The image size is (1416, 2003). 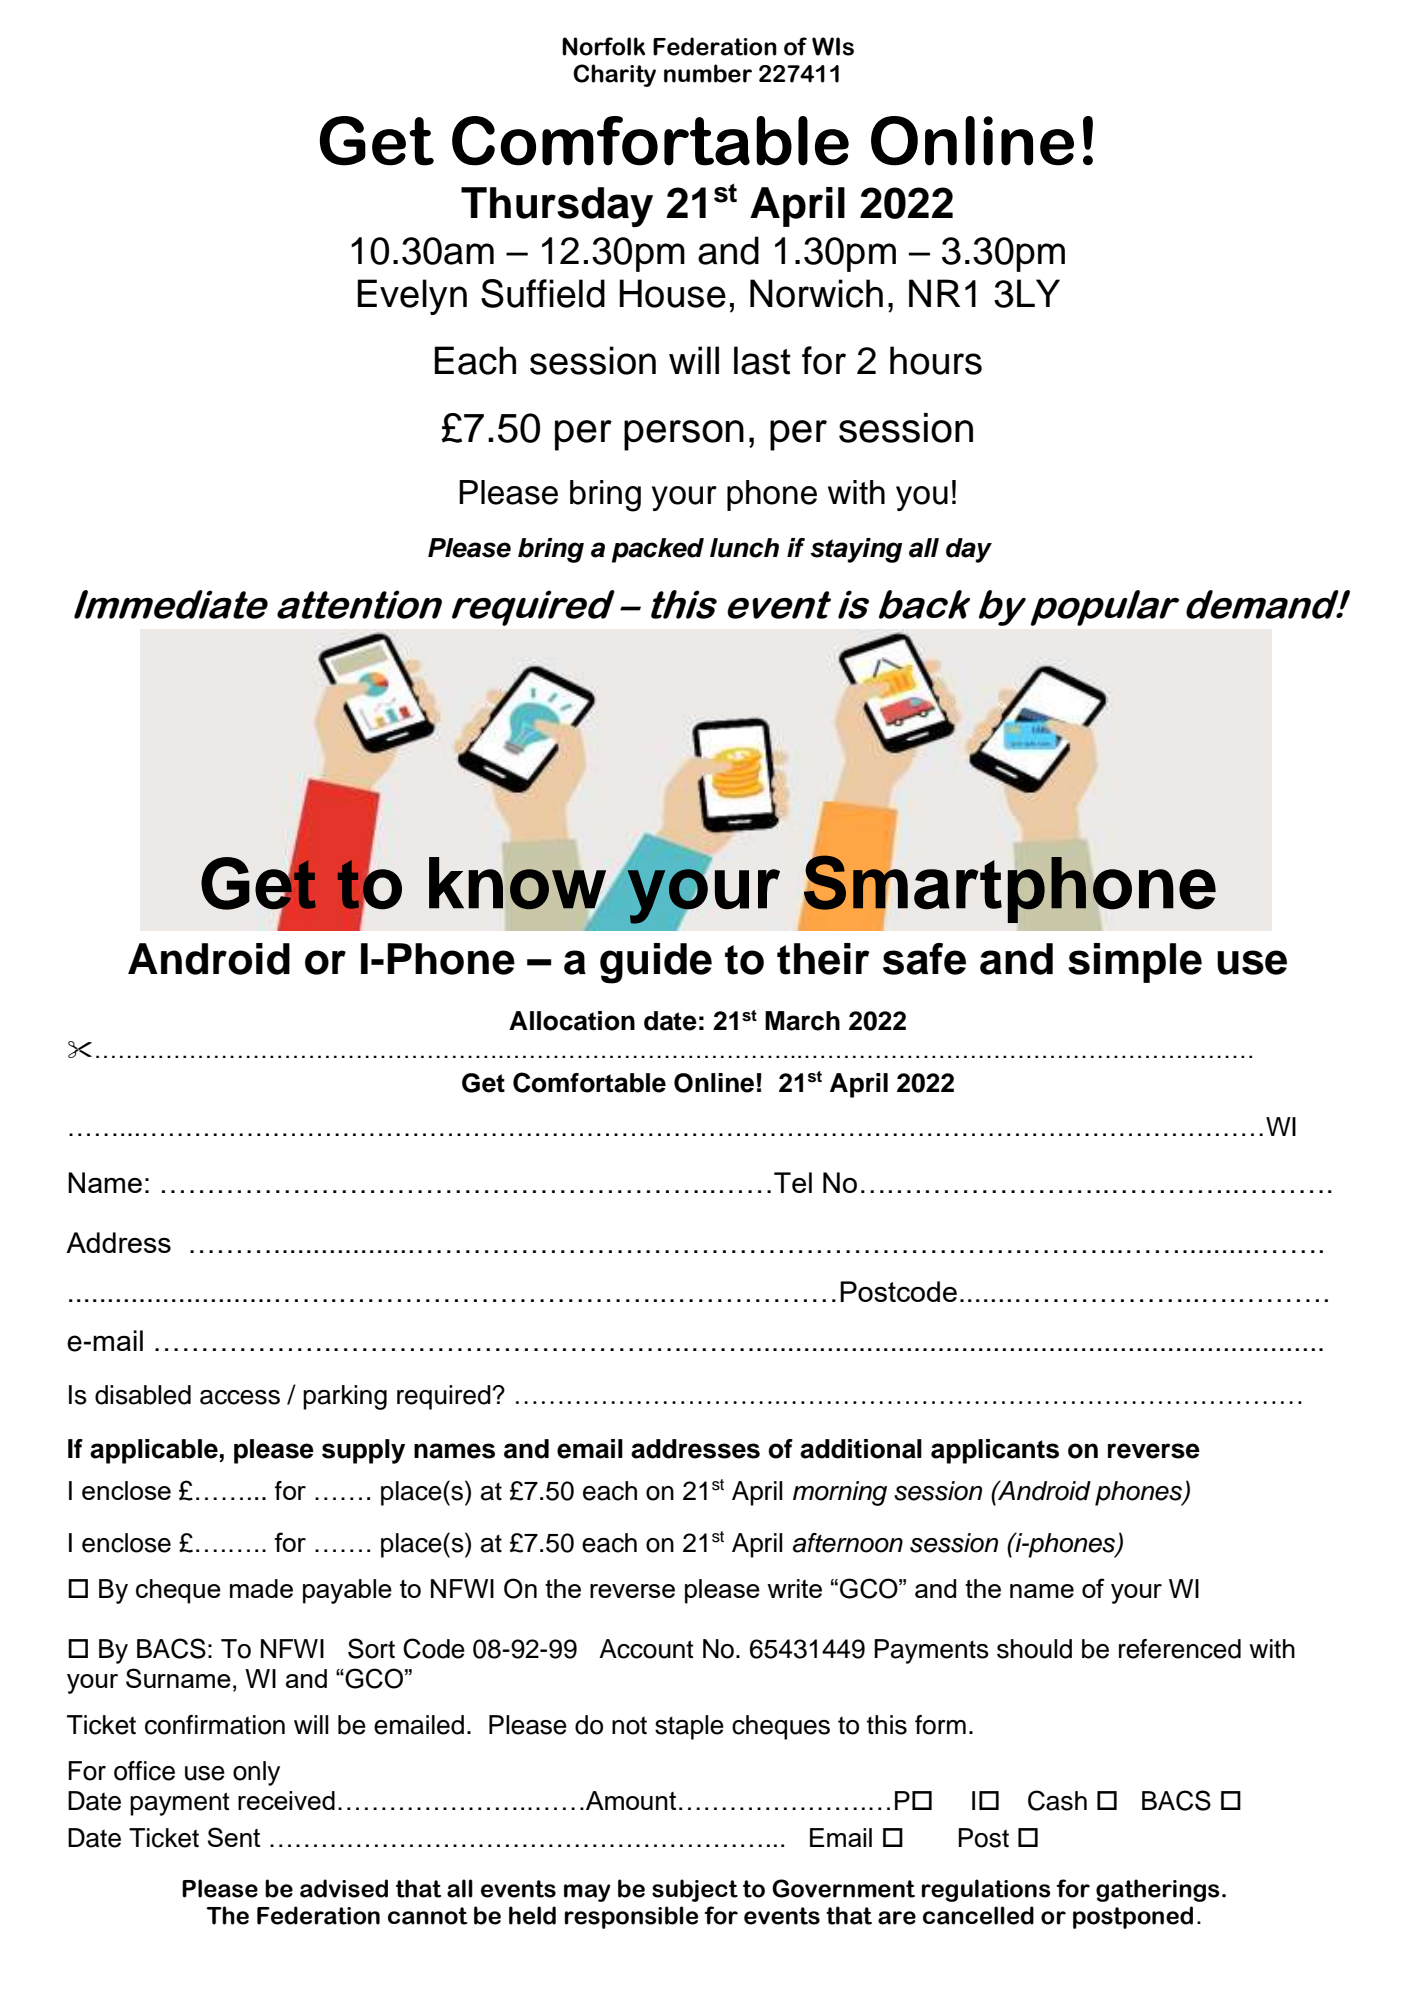 I want to click on Tel, so click(x=793, y=1182).
